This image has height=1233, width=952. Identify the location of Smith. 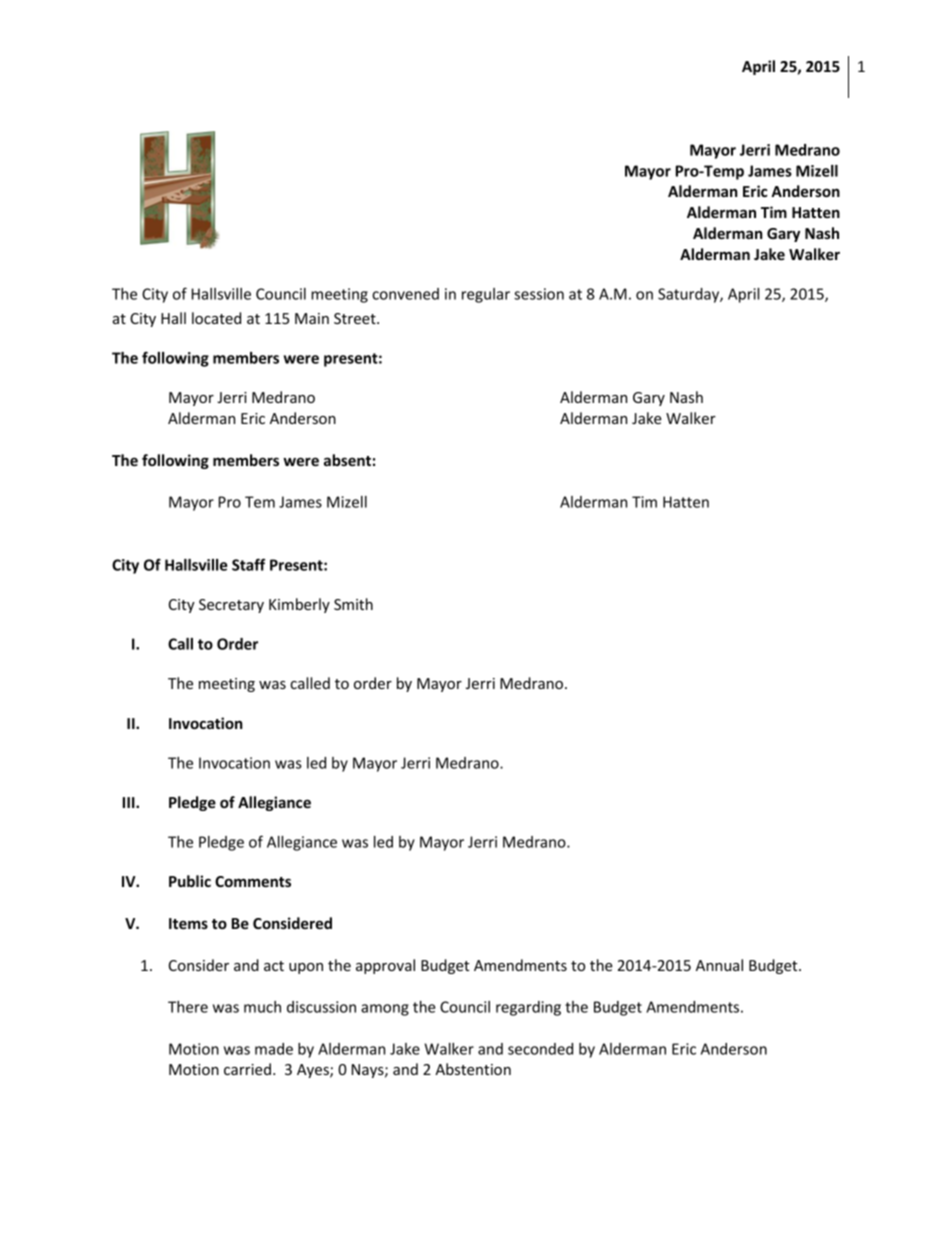
(353, 604).
